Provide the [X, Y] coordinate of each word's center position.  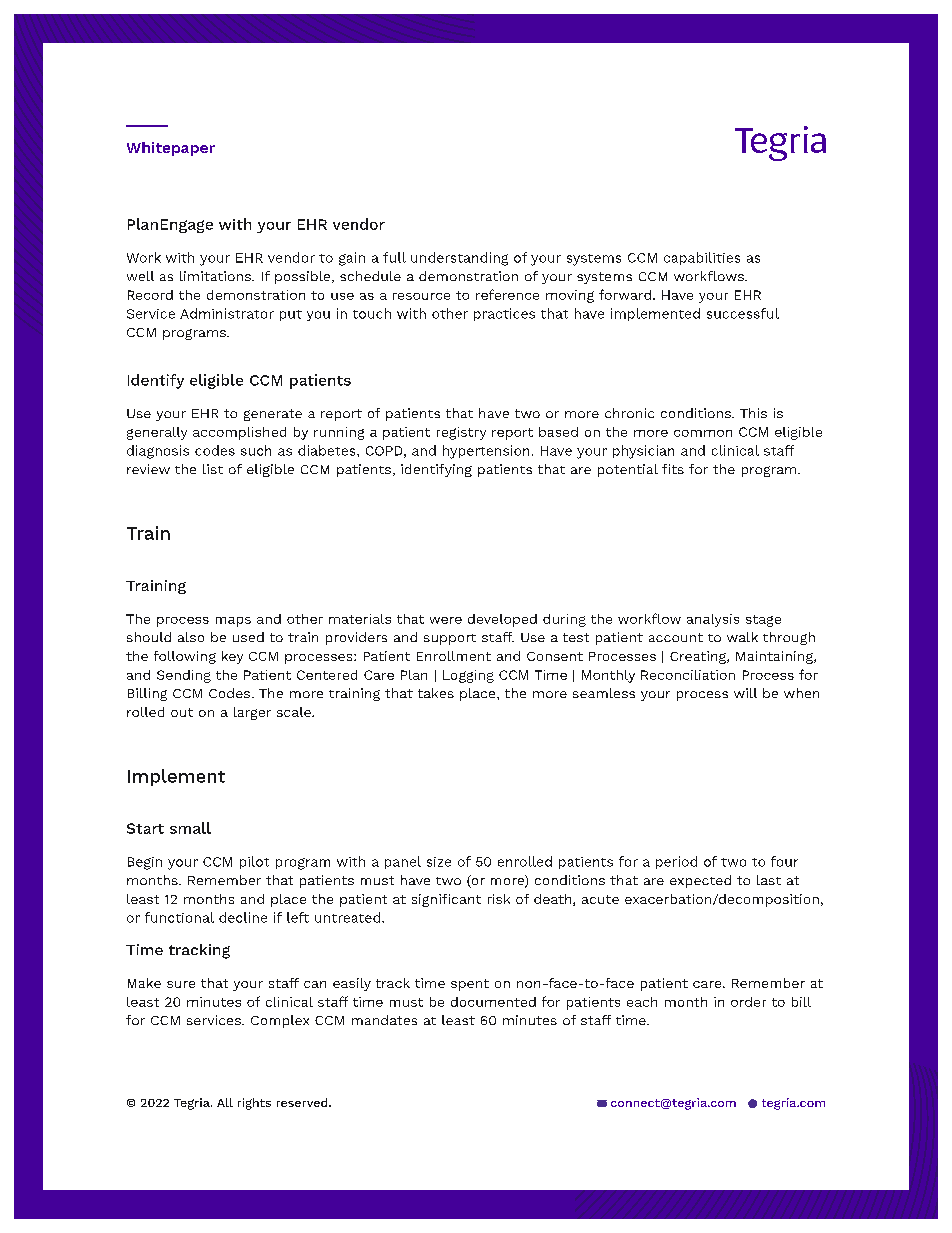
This [753, 413]
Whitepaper [171, 149]
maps [233, 622]
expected [700, 881]
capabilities [702, 258]
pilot [254, 862]
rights [254, 1104]
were [446, 620]
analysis [713, 620]
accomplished [239, 433]
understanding [459, 259]
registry [461, 433]
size [439, 862]
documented [493, 1002]
